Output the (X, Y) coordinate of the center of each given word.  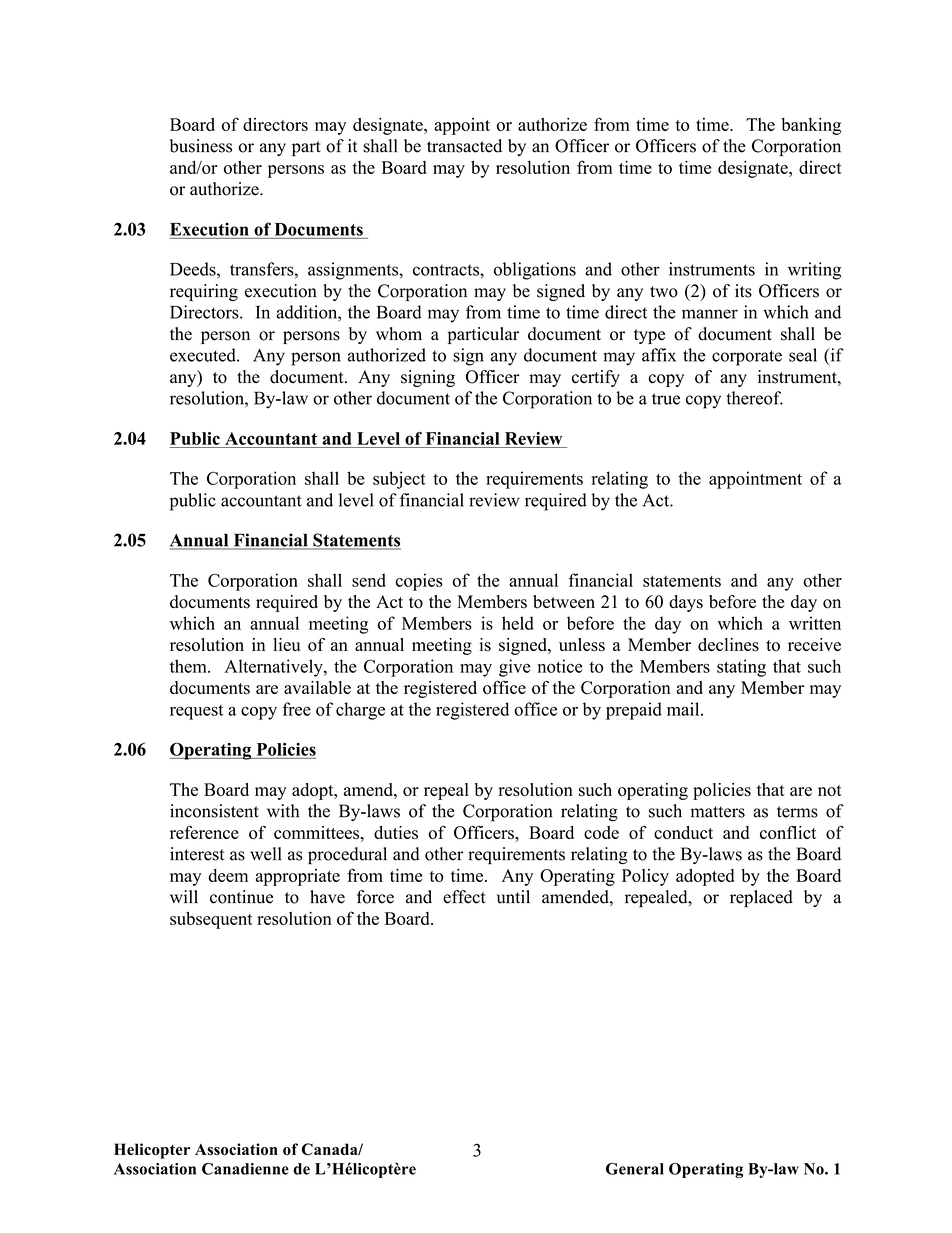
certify (596, 378)
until (513, 897)
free (296, 709)
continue (241, 897)
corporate (747, 358)
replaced (761, 898)
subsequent (211, 920)
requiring (204, 292)
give (514, 668)
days (686, 603)
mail (684, 709)
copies (419, 582)
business (201, 146)
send (369, 580)
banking (811, 126)
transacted (464, 146)
